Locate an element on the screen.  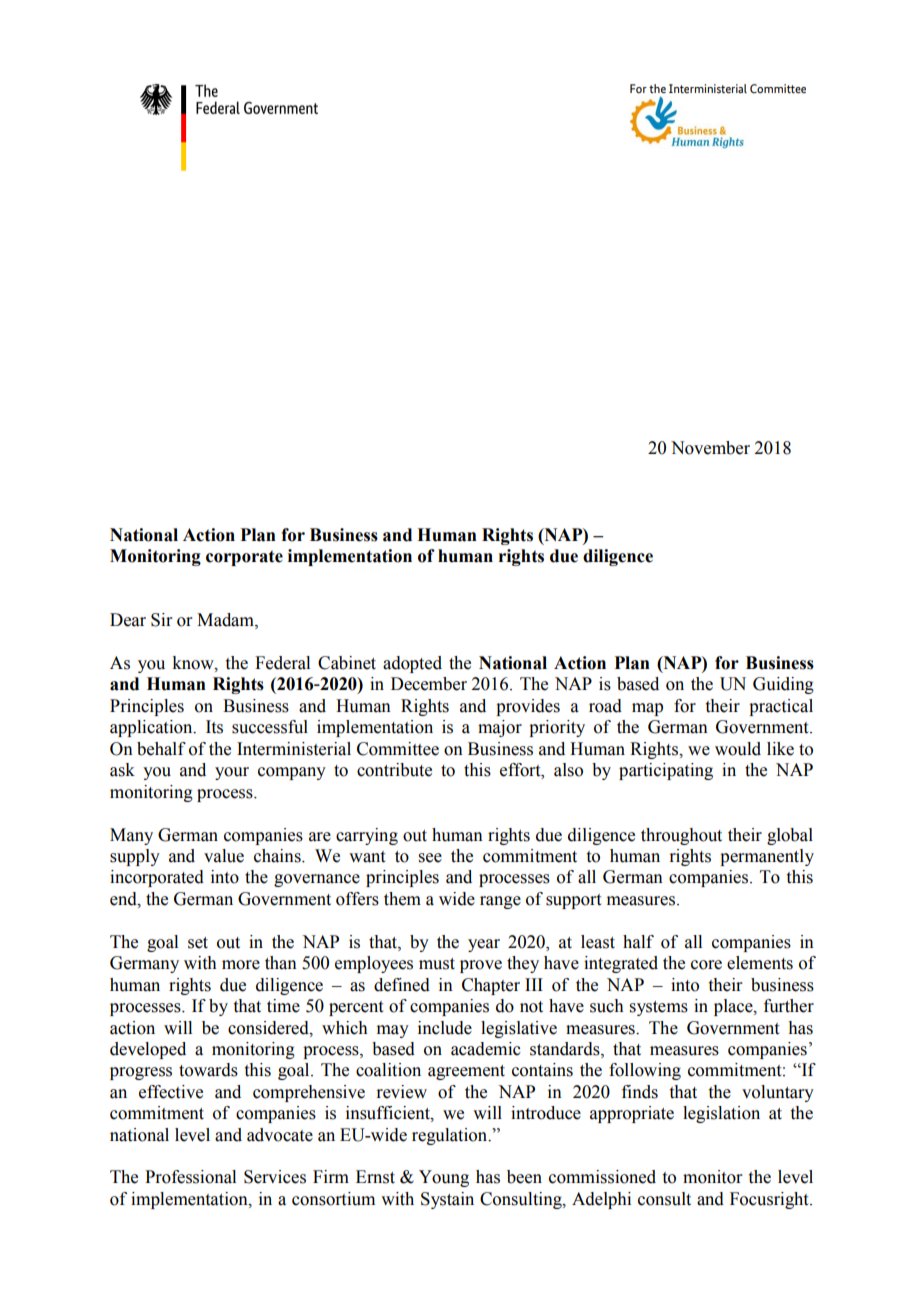
Professional is located at coordinates (190, 1177).
